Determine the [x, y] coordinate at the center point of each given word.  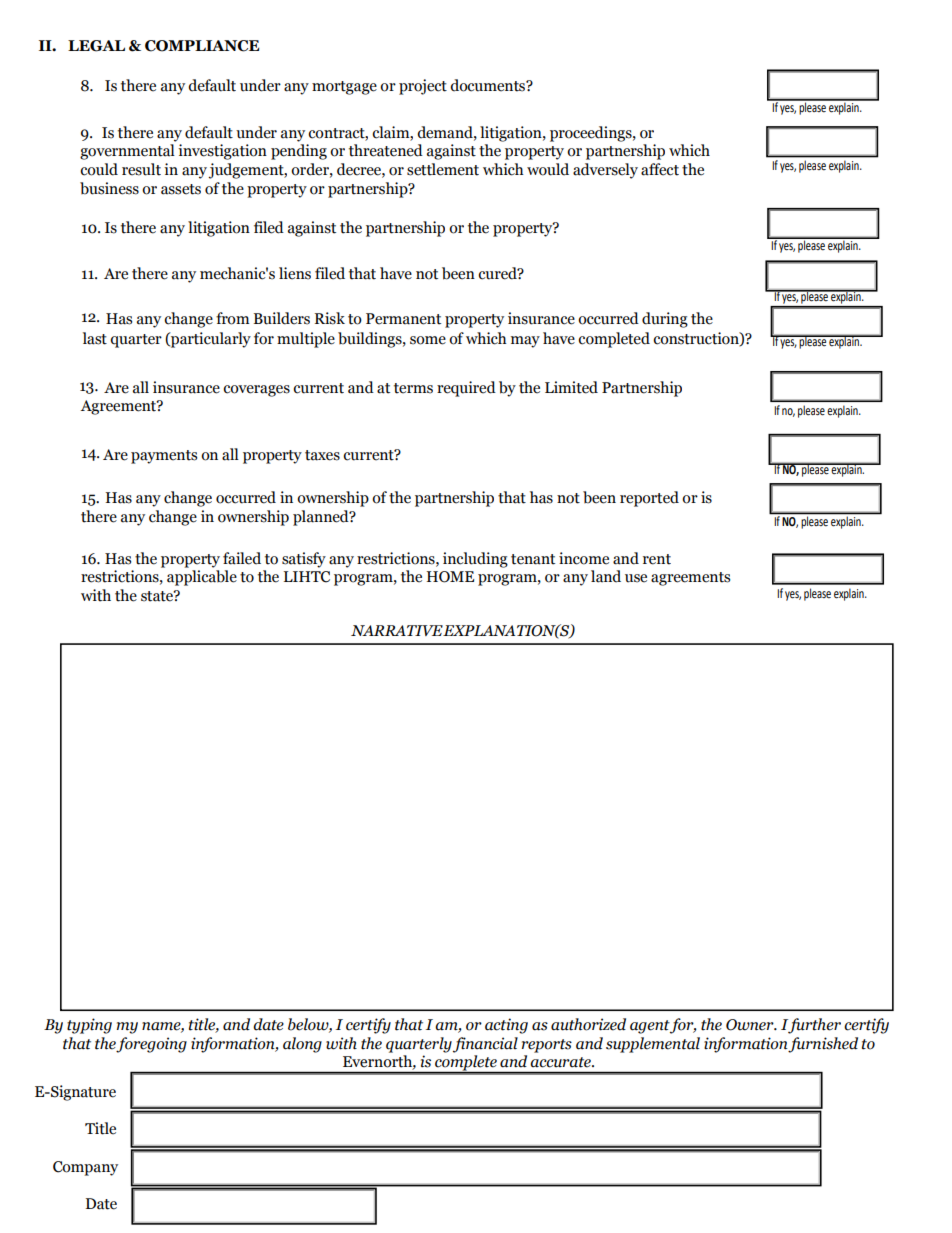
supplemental [653, 1045]
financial [485, 1045]
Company [85, 1168]
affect [660, 169]
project [423, 87]
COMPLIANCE [202, 46]
